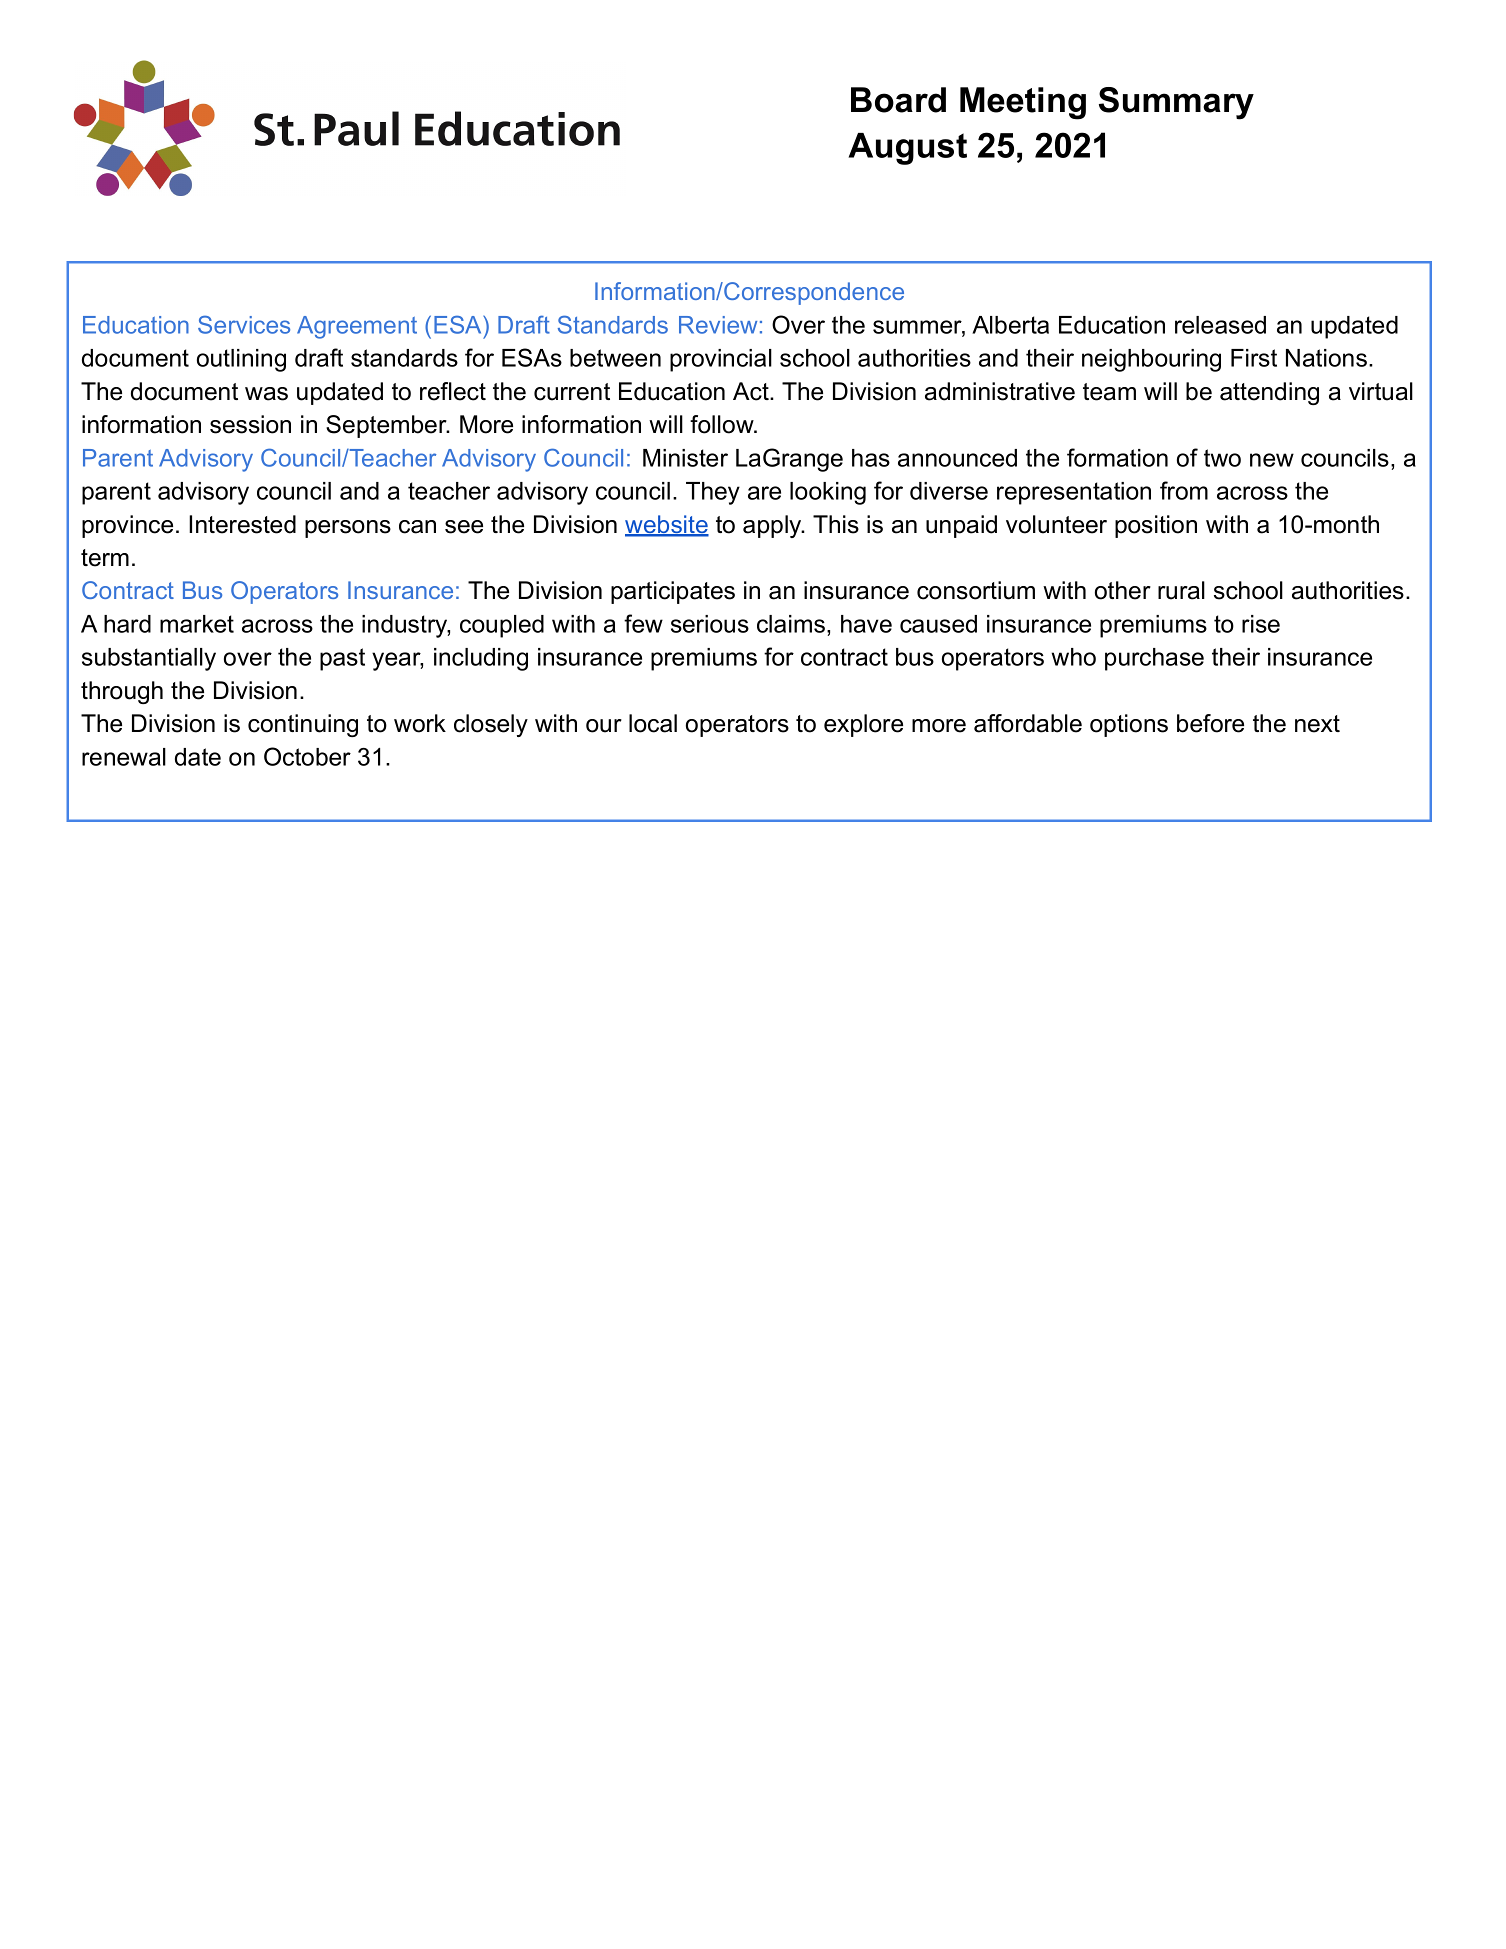 Image resolution: width=1506 pixels, height=1949 pixels. Describe the element at coordinates (723, 424) in the screenshot. I see `follow` at that location.
